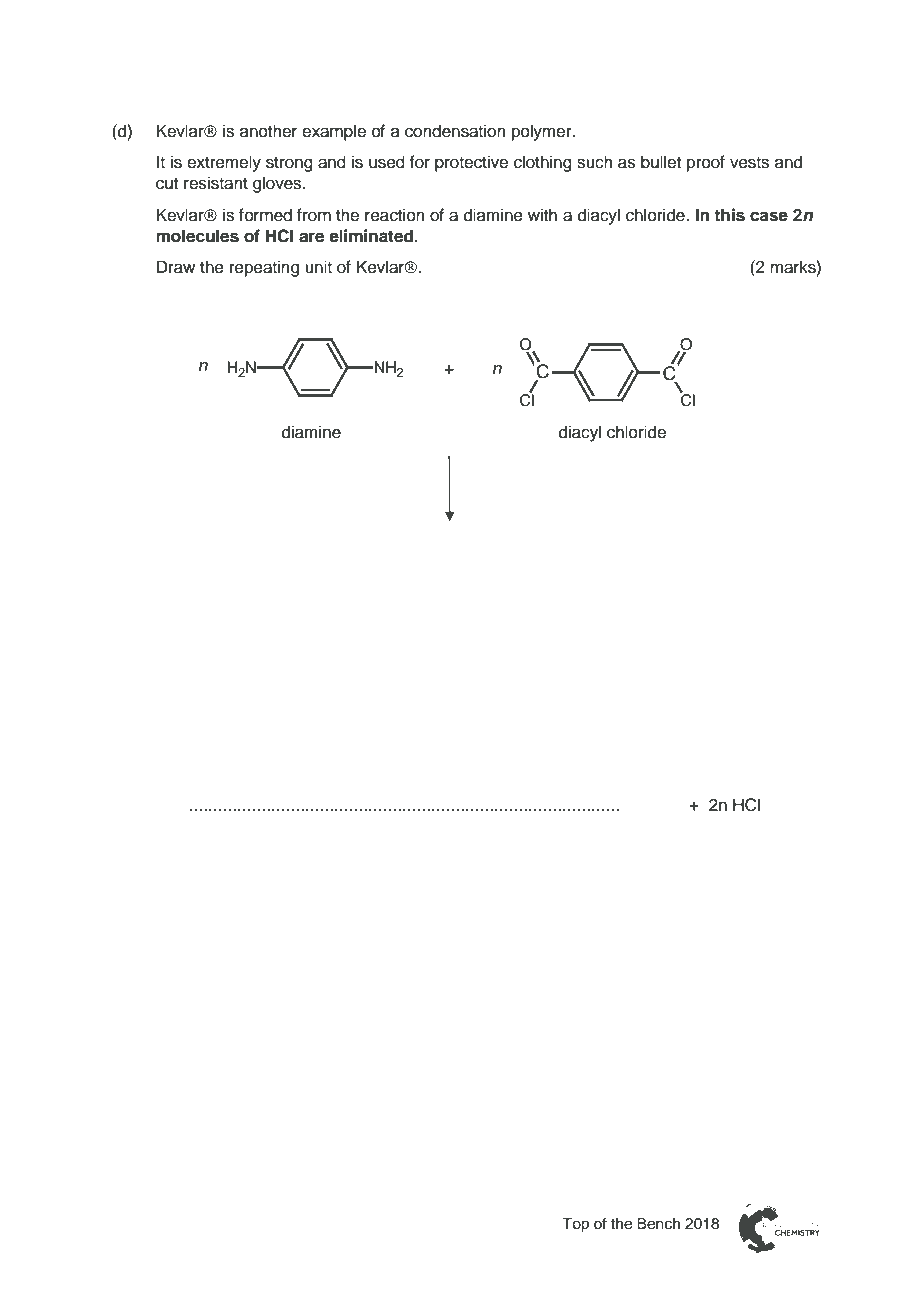 This screenshot has width=924, height=1308. I want to click on repeating, so click(264, 268).
